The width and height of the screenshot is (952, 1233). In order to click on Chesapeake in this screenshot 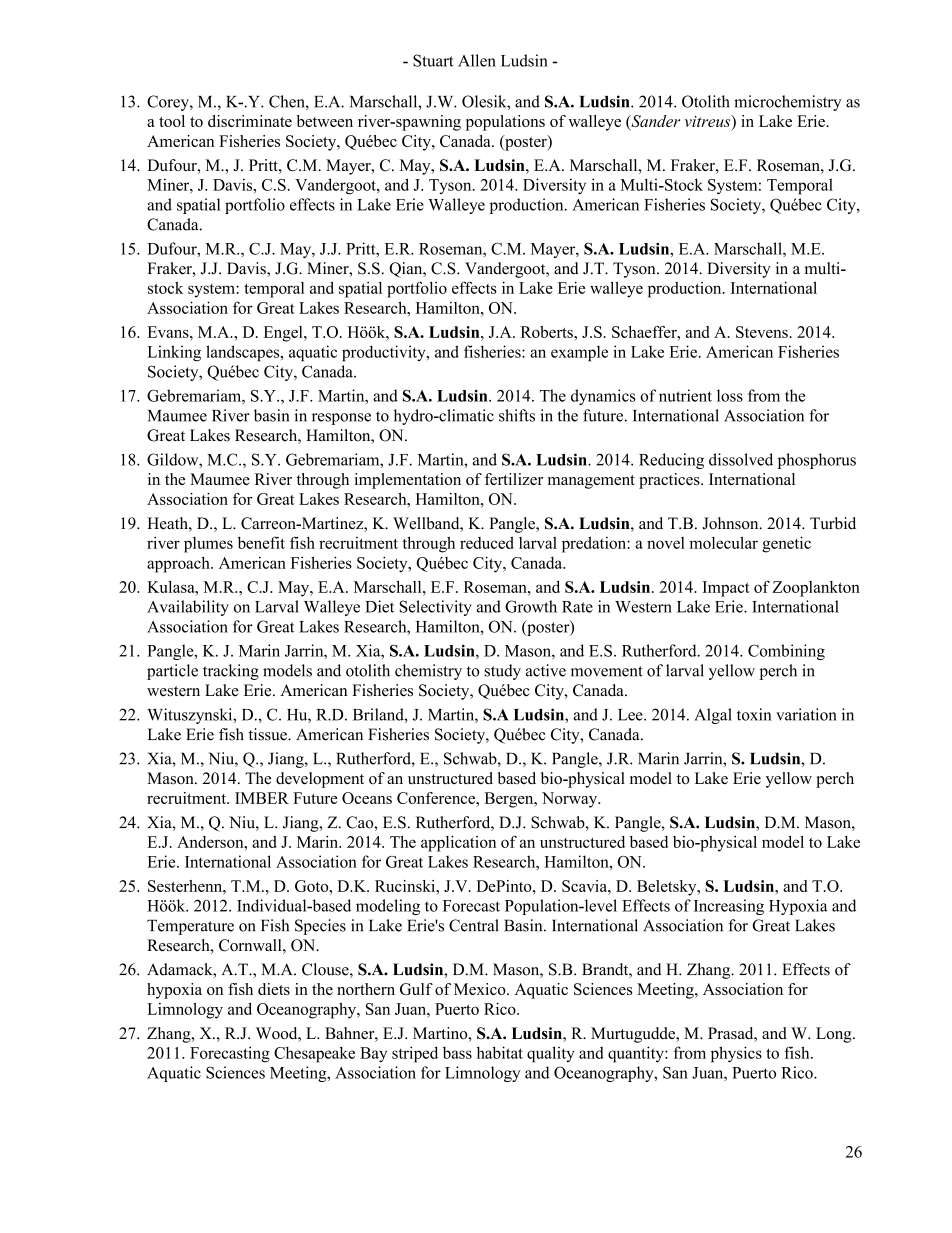, I will do `click(314, 1054)`.
